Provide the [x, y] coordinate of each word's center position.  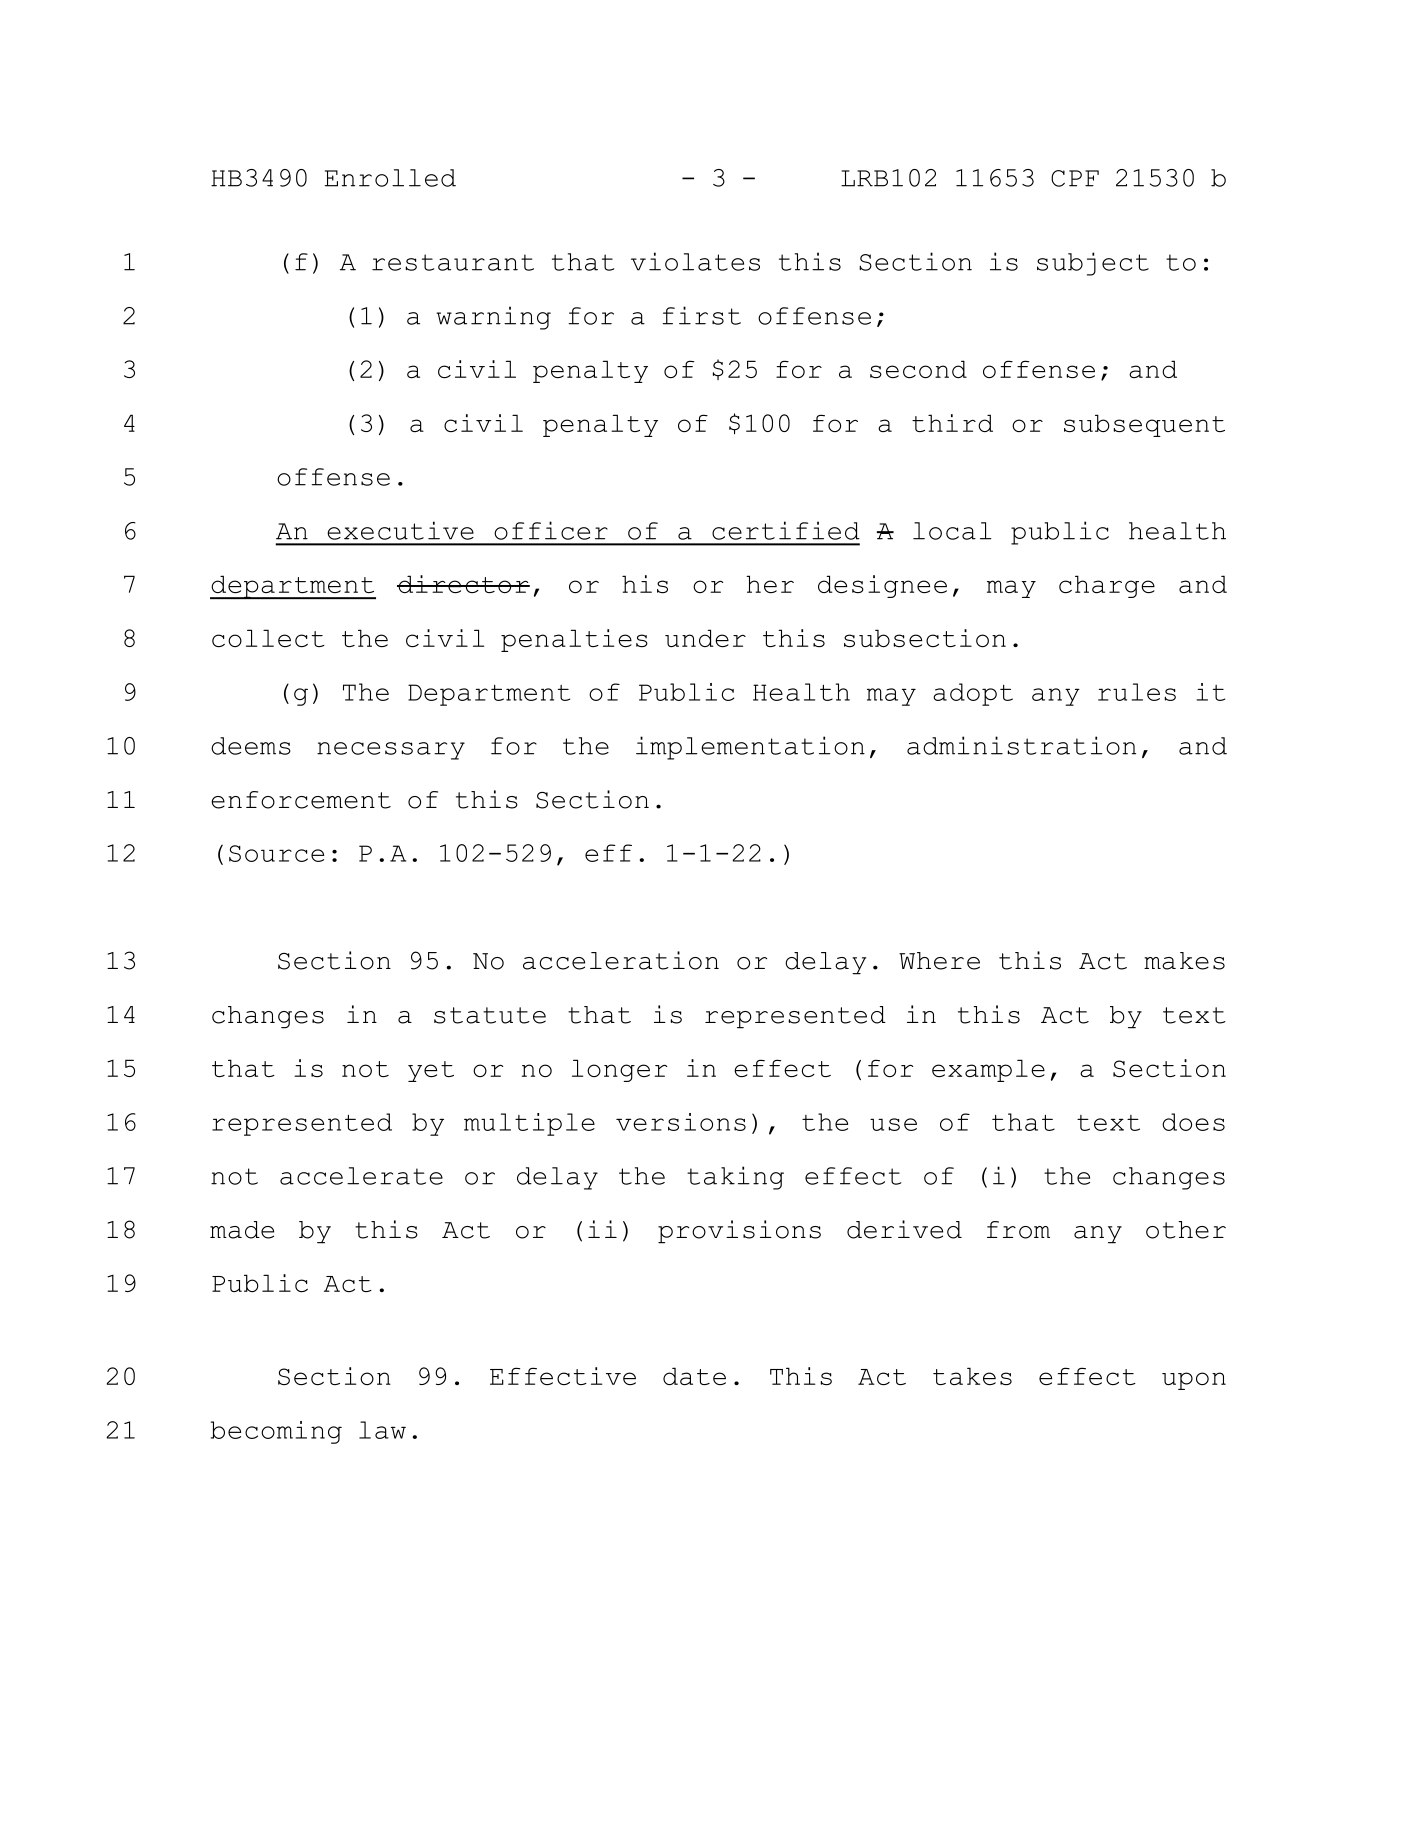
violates [695, 261]
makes [1184, 961]
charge [1107, 586]
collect [268, 638]
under [705, 638]
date [694, 1376]
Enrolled [390, 178]
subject [1093, 264]
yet [431, 1071]
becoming [276, 1432]
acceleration [621, 960]
